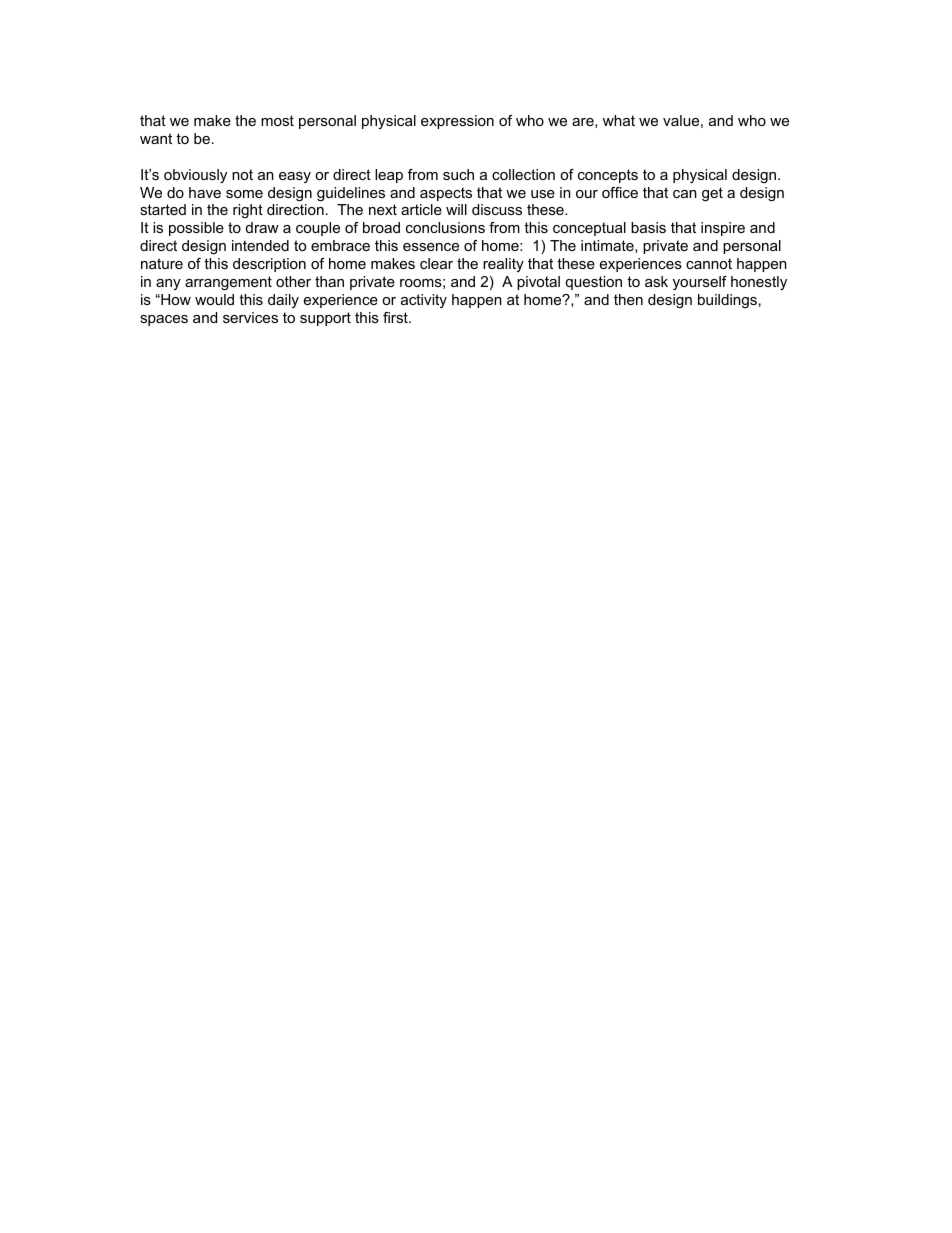 Image resolution: width=952 pixels, height=1233 pixels. Describe the element at coordinates (709, 263) in the screenshot. I see `cannot` at that location.
